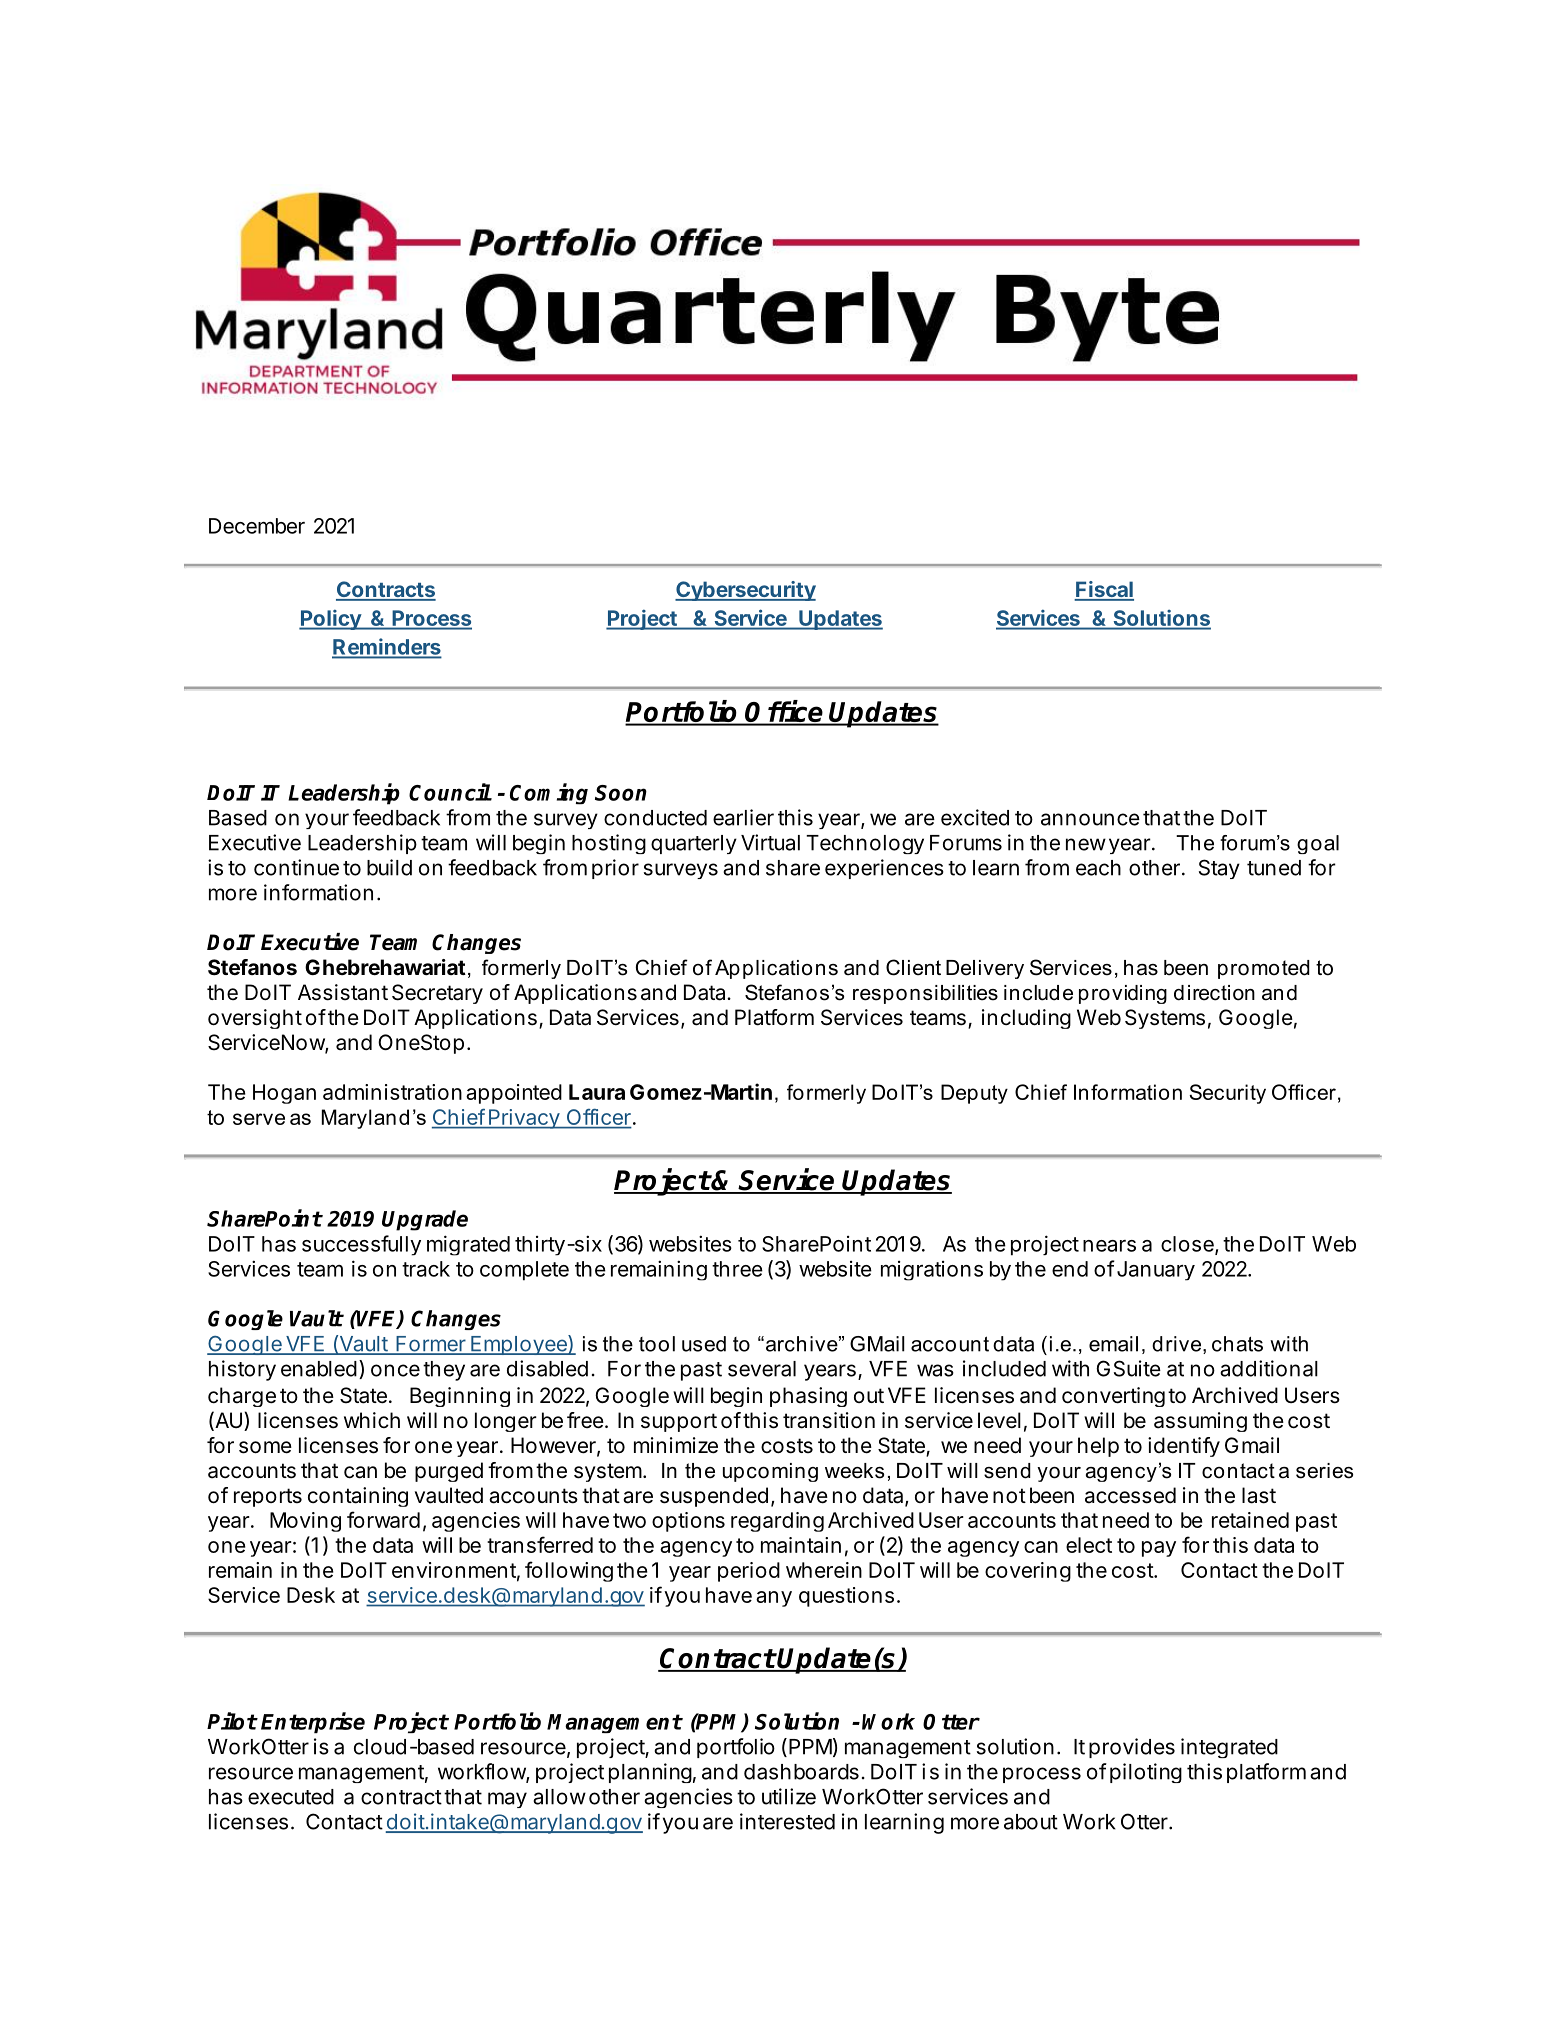 The height and width of the document is (2025, 1564). I want to click on three, so click(737, 1269).
